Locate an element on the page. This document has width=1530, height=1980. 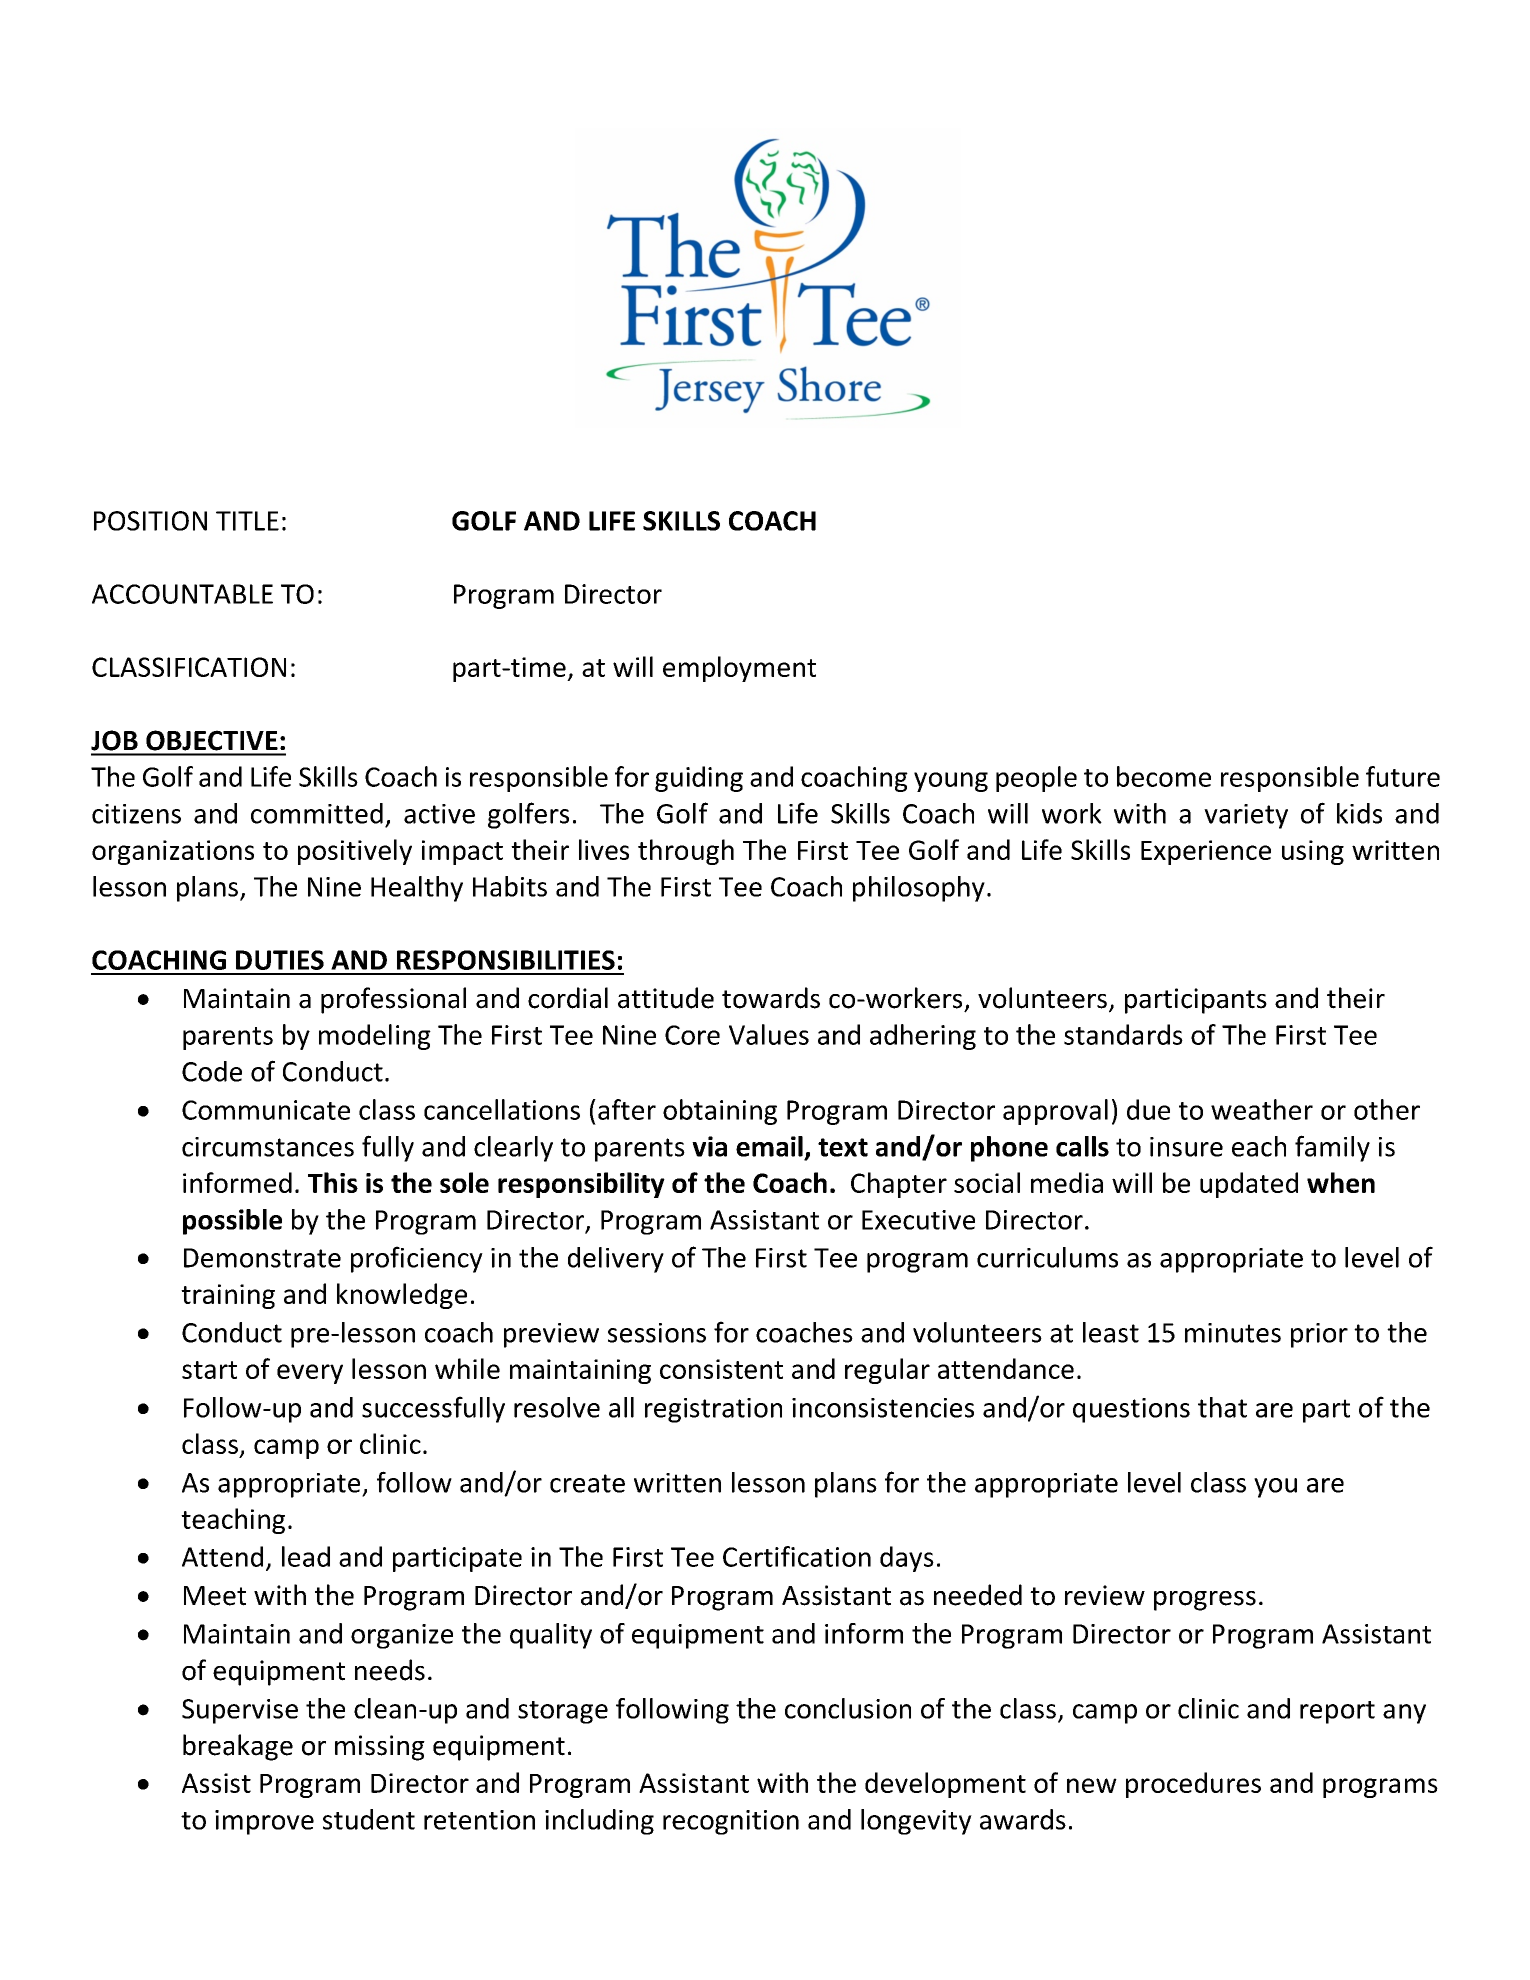
procedures is located at coordinates (1193, 1785).
